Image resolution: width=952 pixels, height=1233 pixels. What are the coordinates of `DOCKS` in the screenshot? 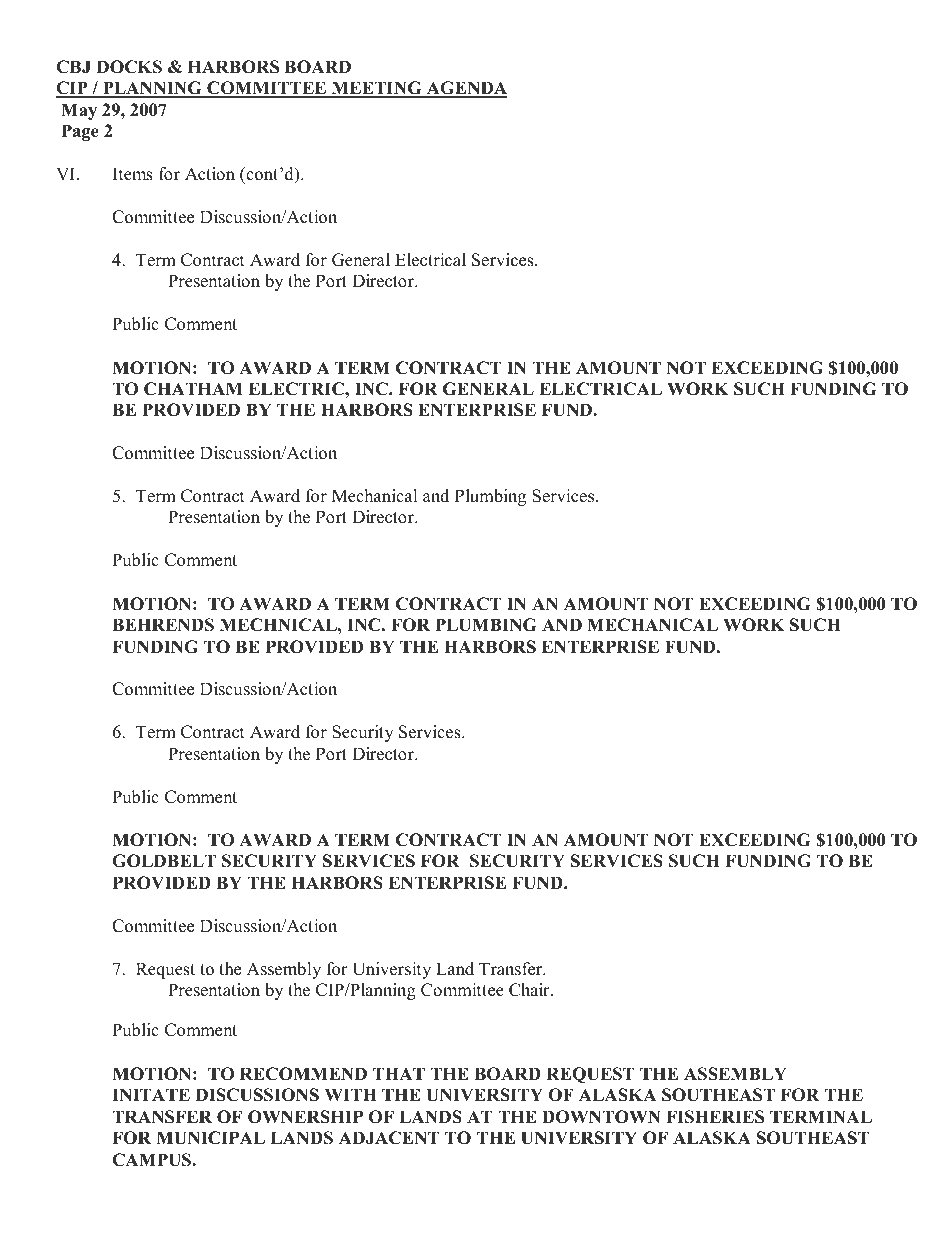 It's located at (129, 67).
